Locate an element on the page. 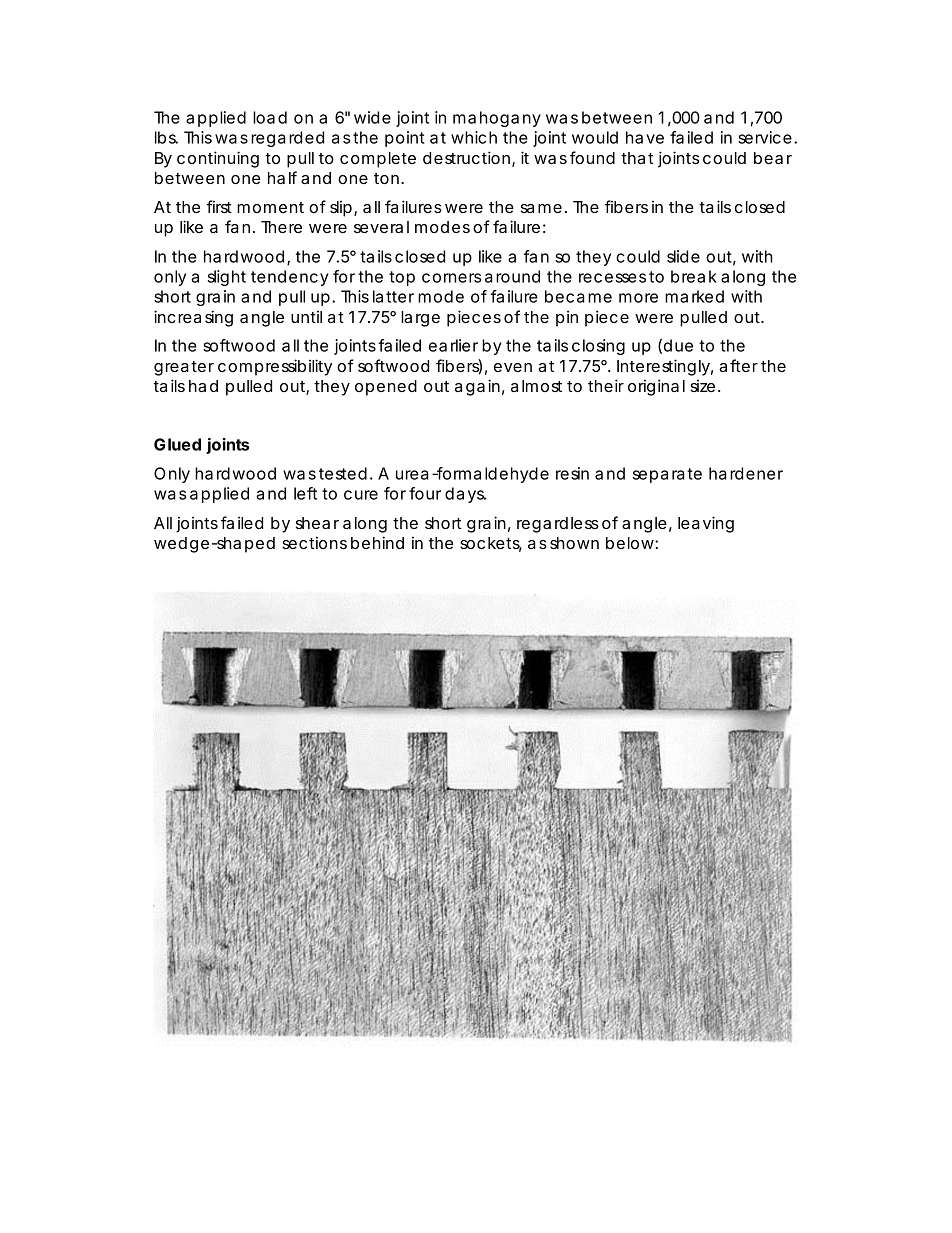 This image has width=952, height=1233. marked is located at coordinates (694, 296).
